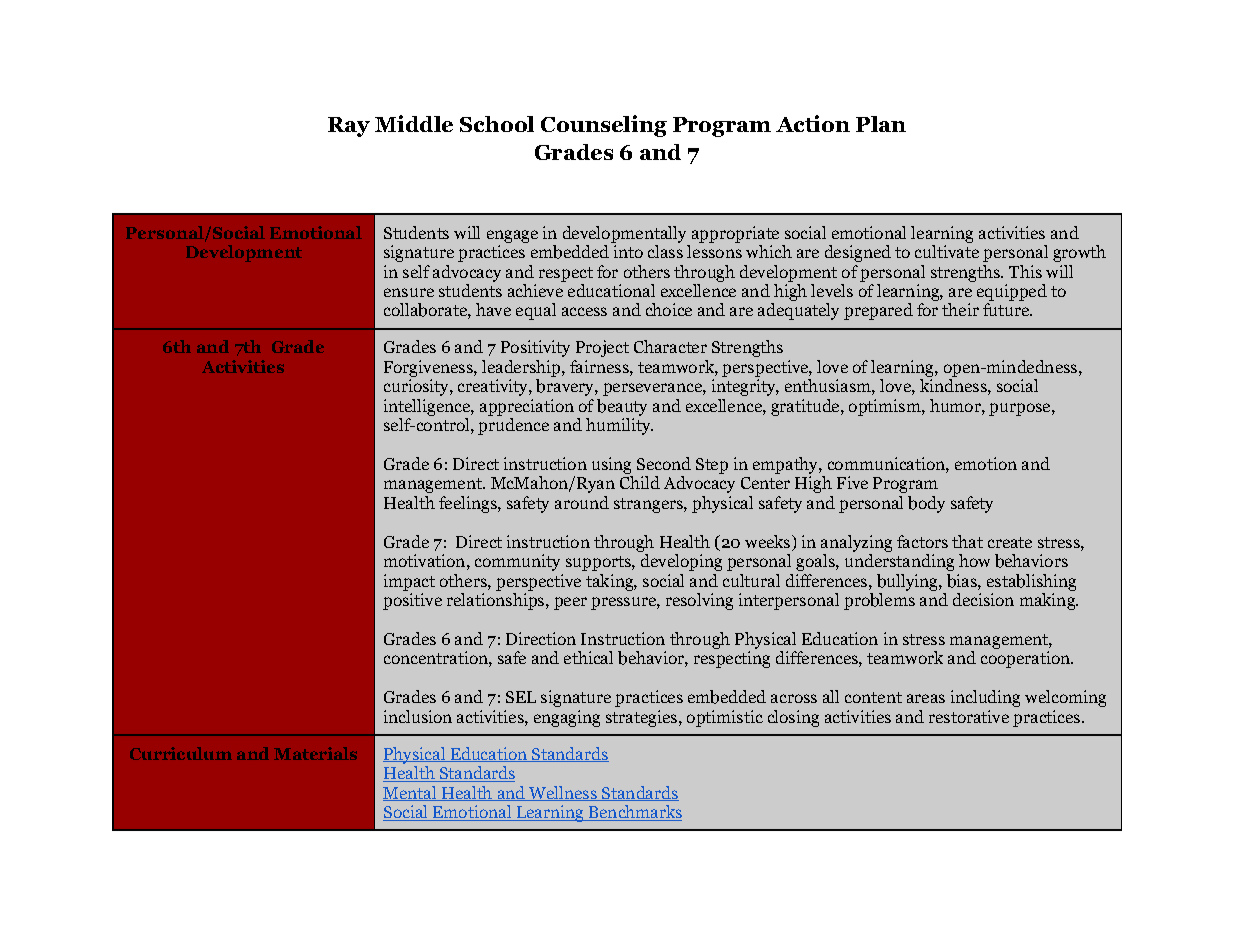  What do you see at coordinates (669, 309) in the screenshot?
I see `choice` at bounding box center [669, 309].
